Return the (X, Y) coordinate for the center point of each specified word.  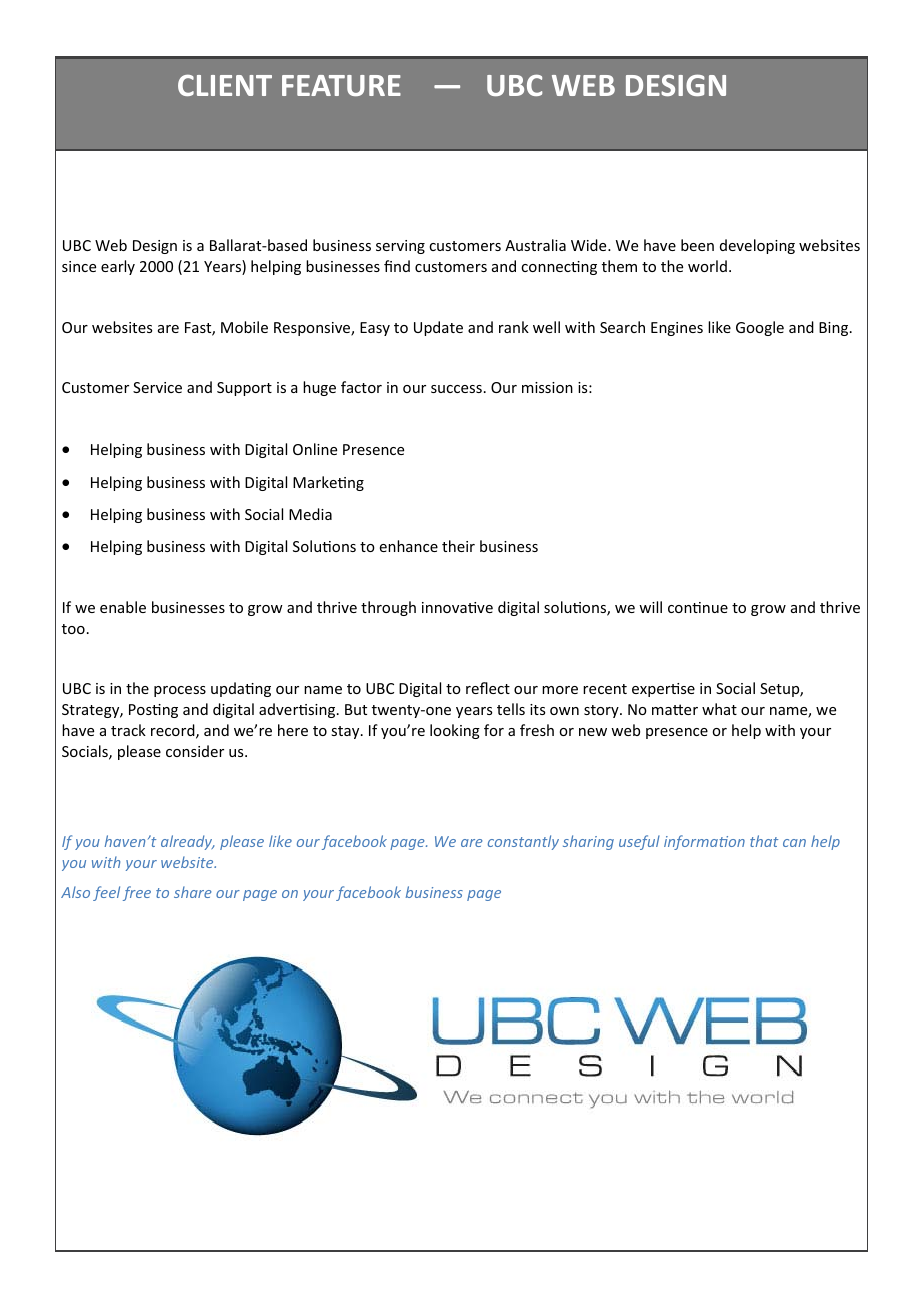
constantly (523, 842)
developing (757, 246)
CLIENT (225, 85)
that (764, 841)
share (193, 892)
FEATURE (341, 85)
